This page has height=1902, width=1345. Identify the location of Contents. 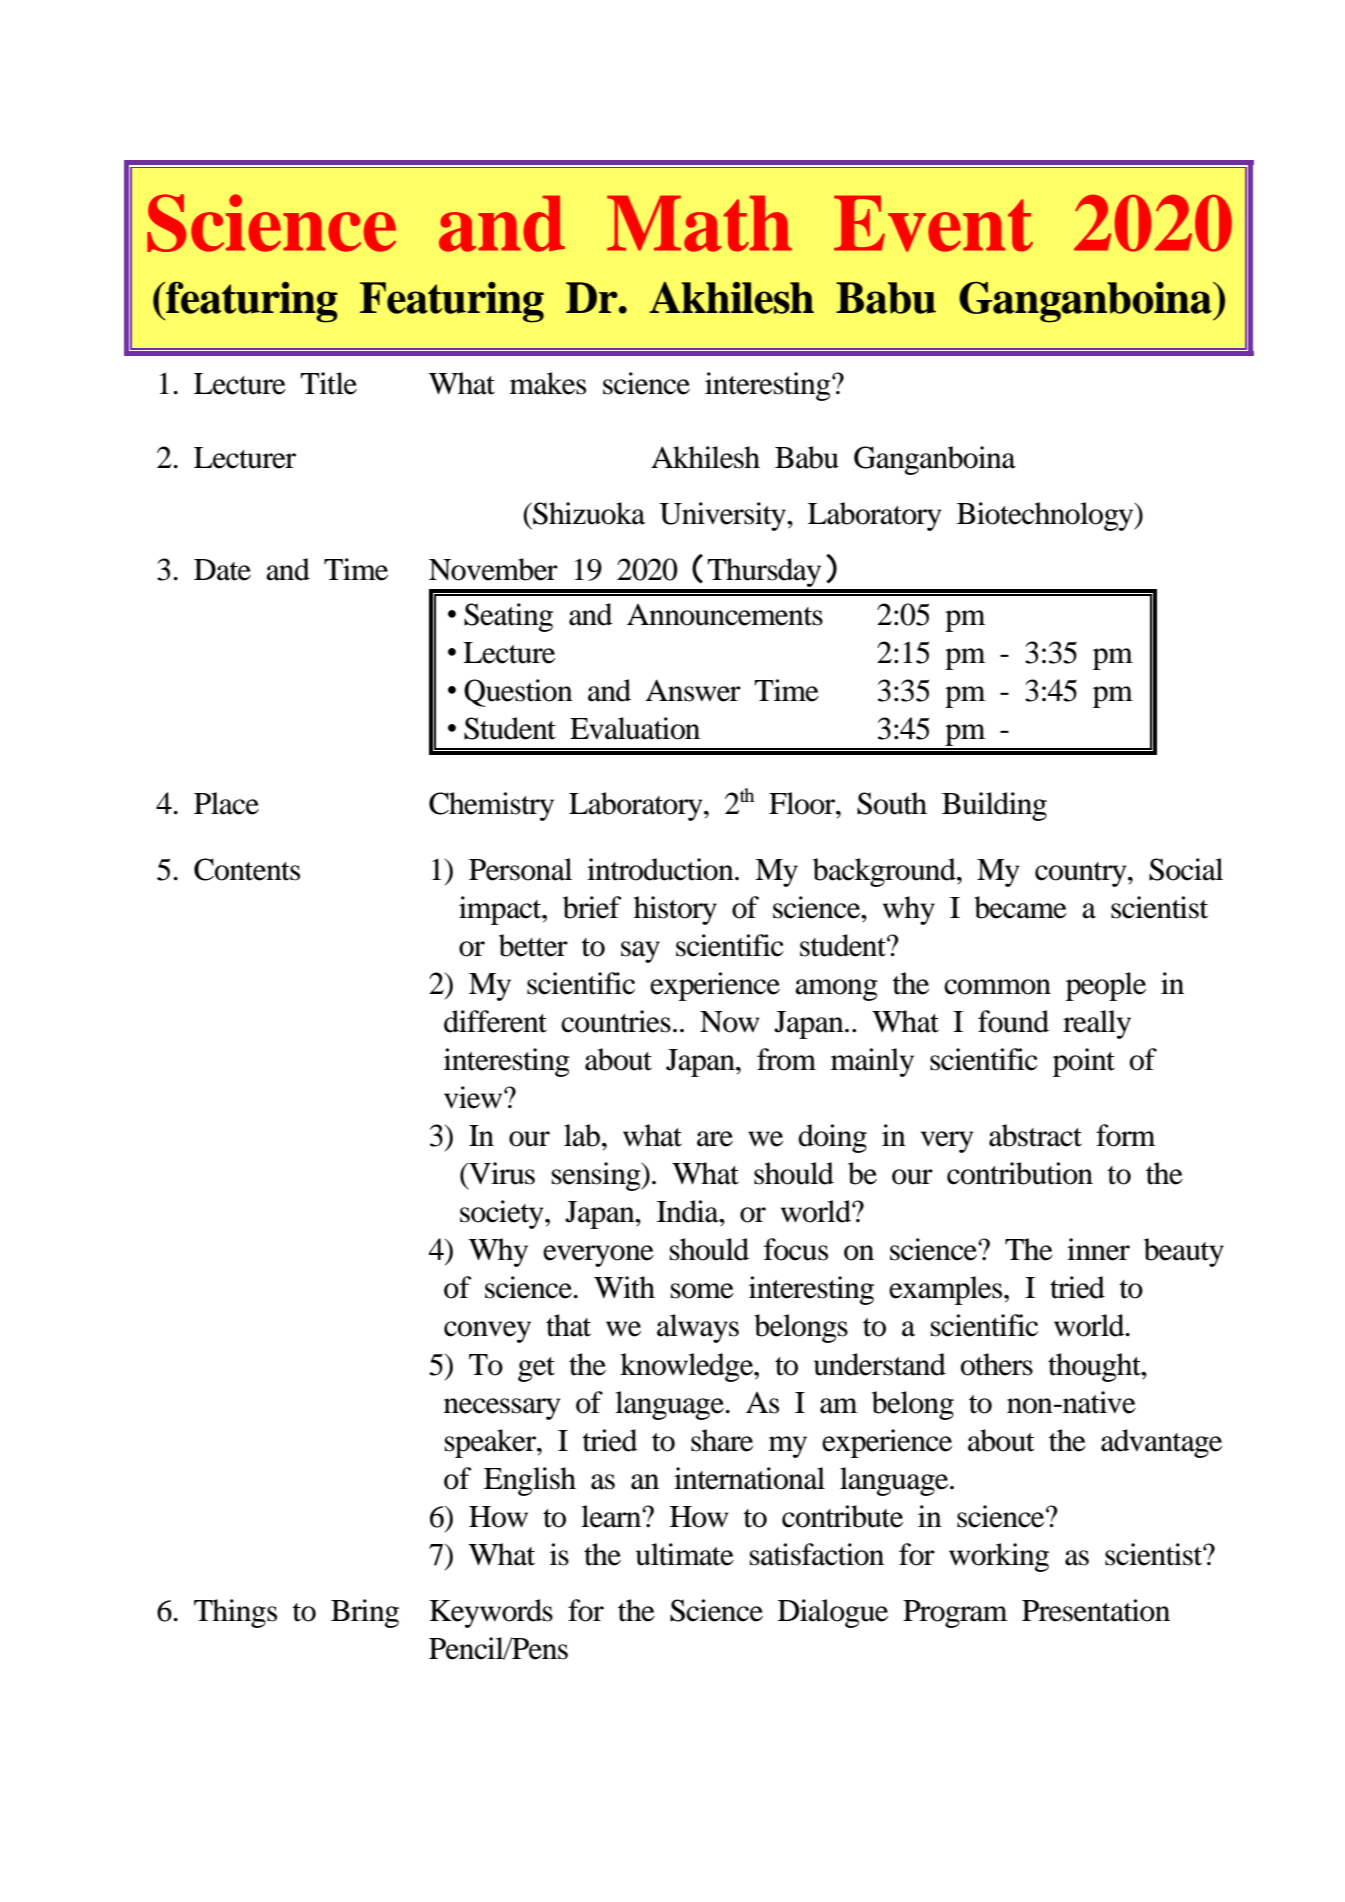
(247, 869).
